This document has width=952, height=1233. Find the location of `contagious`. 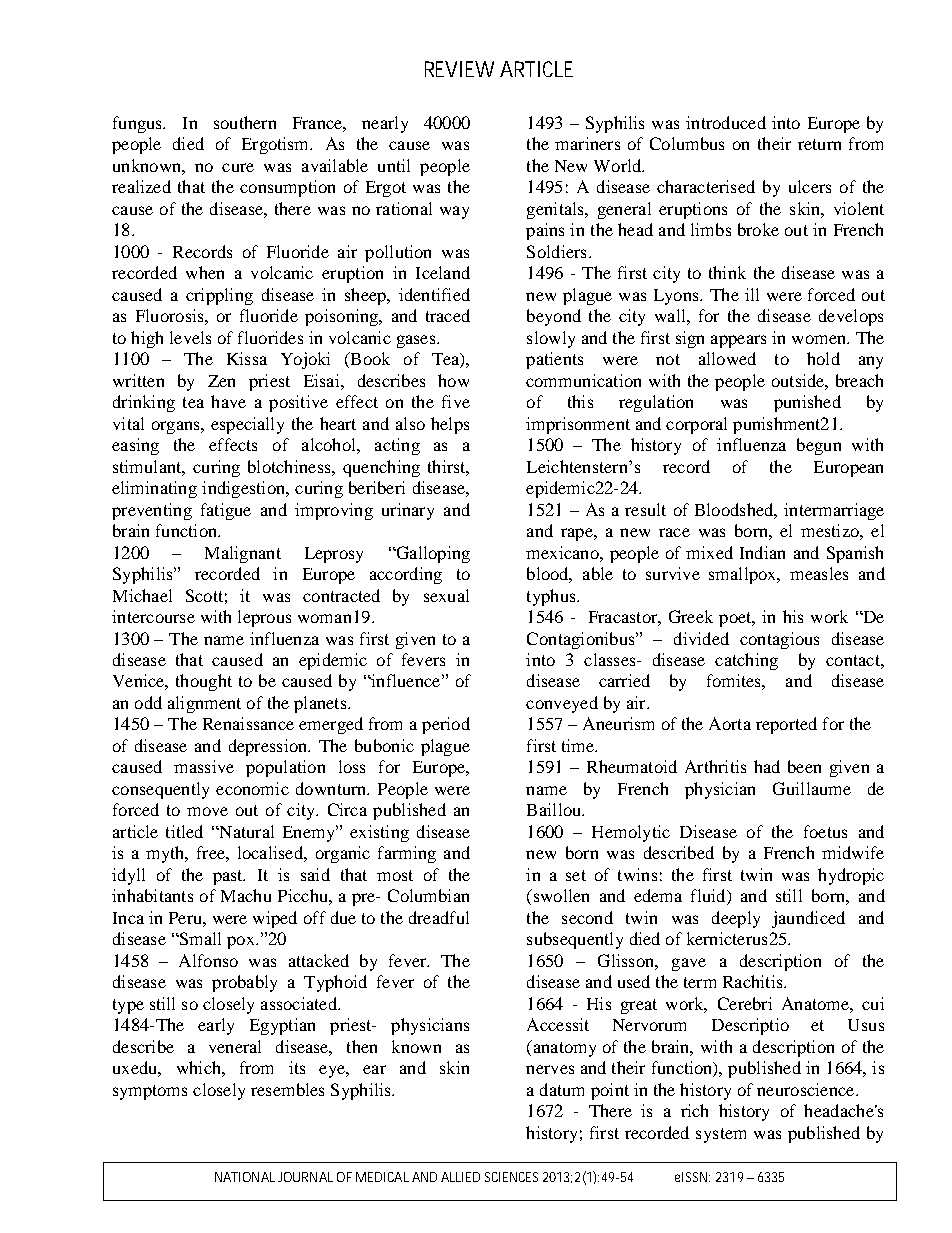

contagious is located at coordinates (779, 640).
